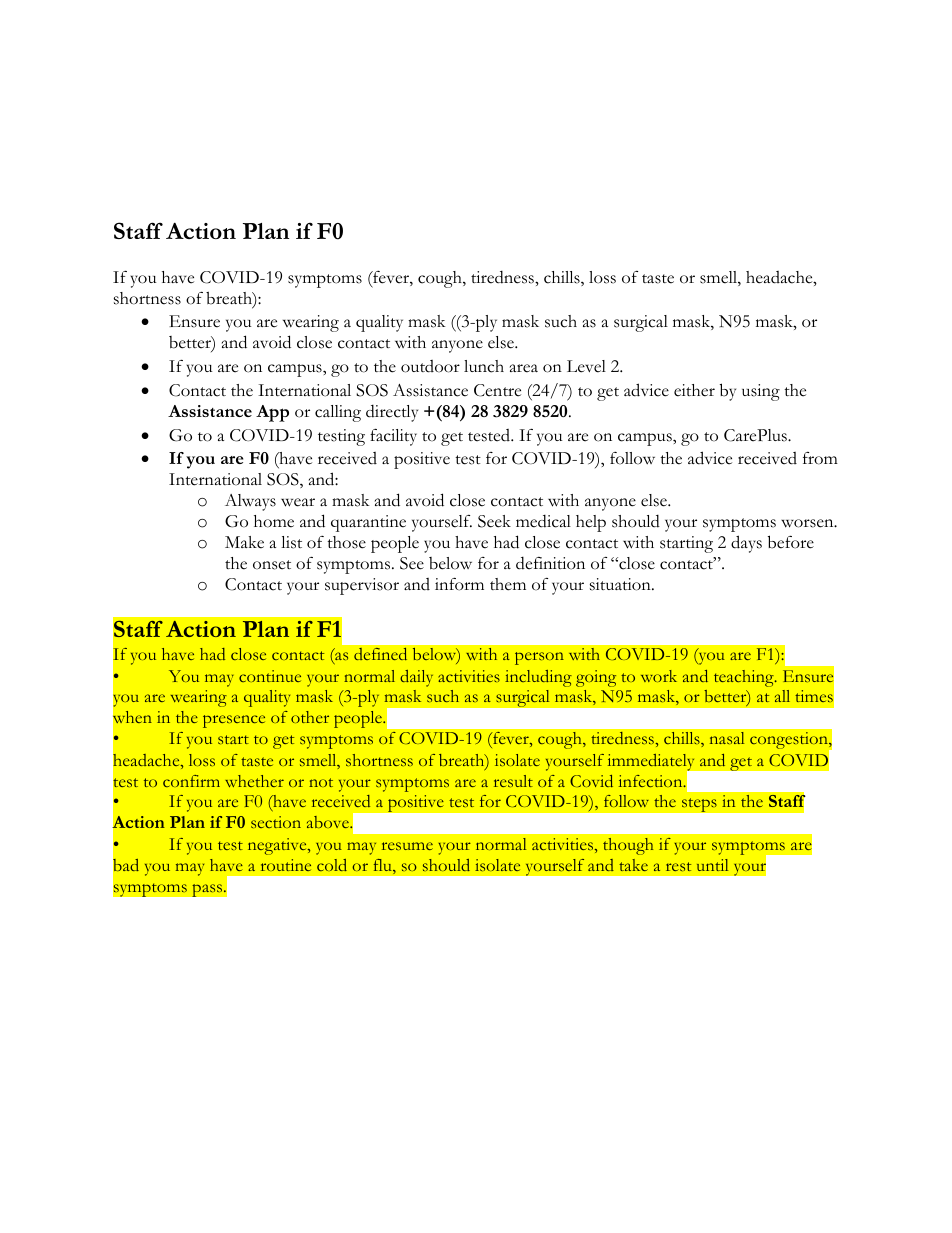  I want to click on Seek, so click(494, 521).
